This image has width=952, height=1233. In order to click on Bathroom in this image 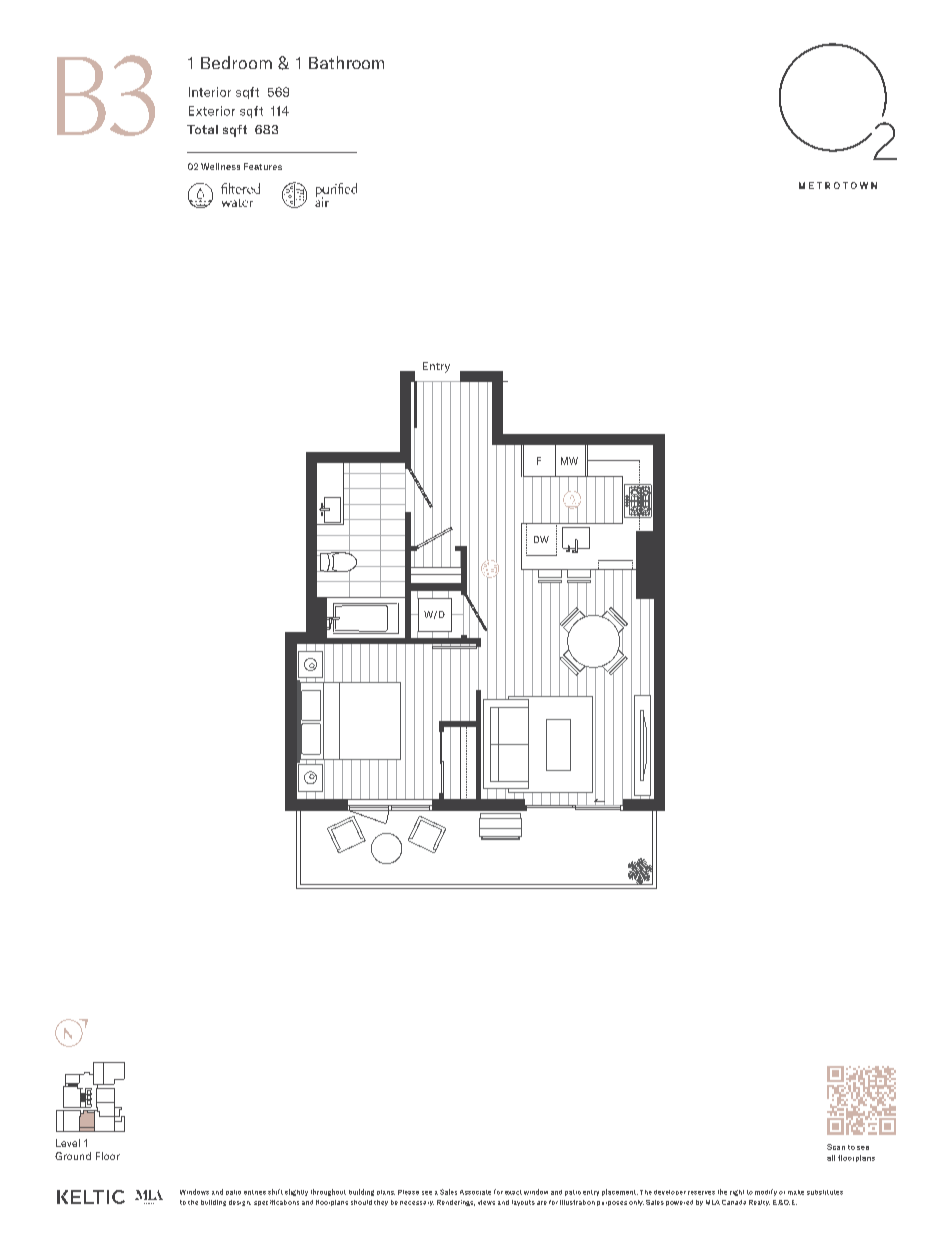, I will do `click(346, 62)`.
